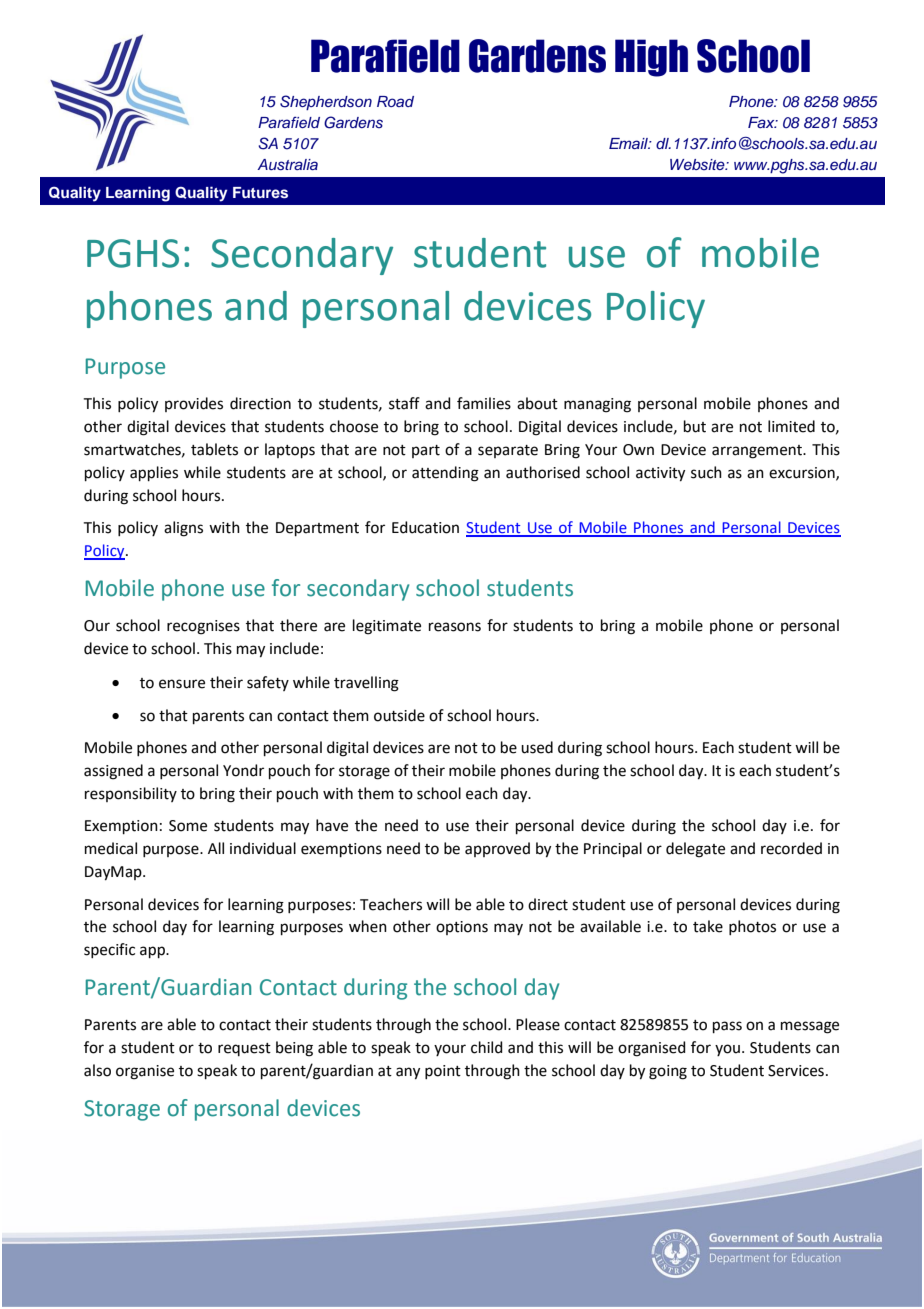 The height and width of the document is (1309, 924). What do you see at coordinates (244, 1049) in the document?
I see `request` at bounding box center [244, 1049].
